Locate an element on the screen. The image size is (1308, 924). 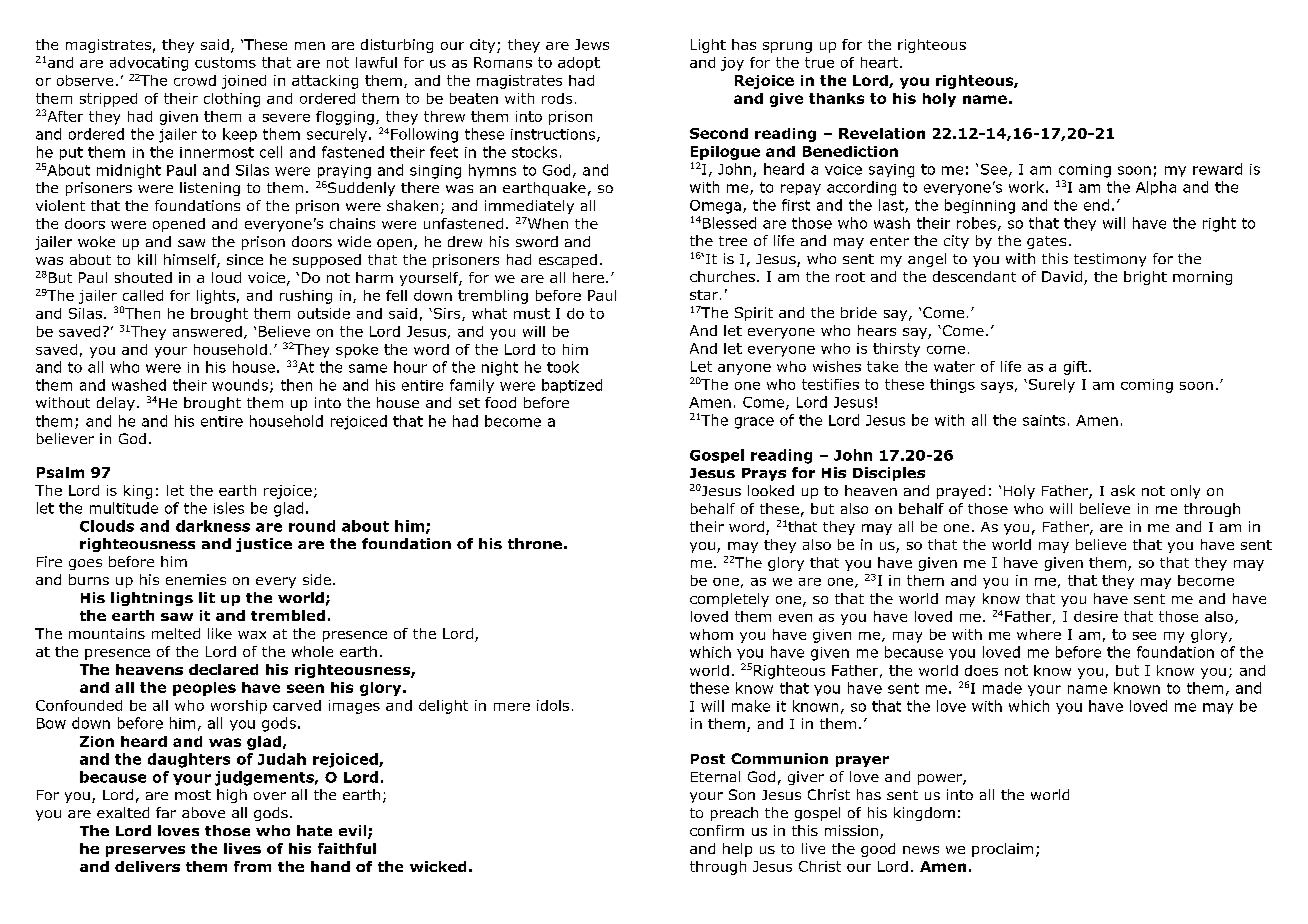
Psalm is located at coordinates (60, 472).
